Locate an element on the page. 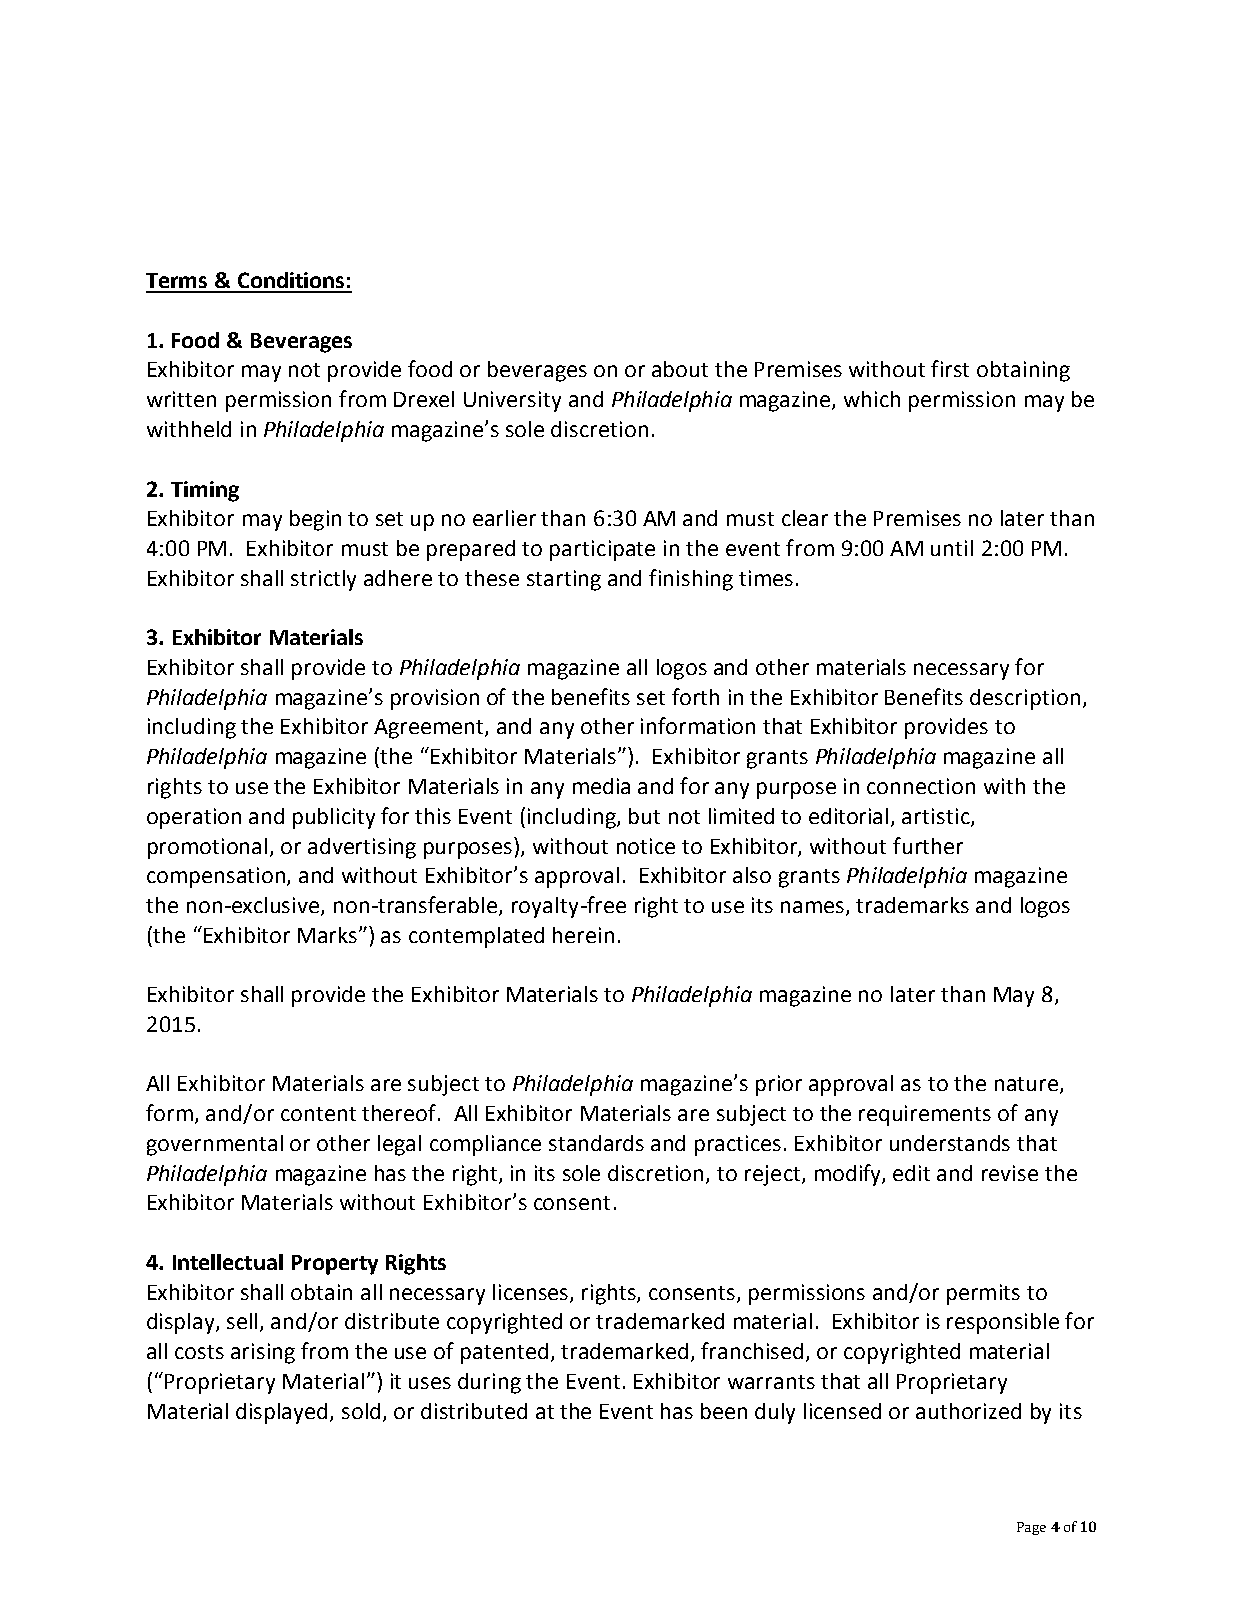 This page has width=1243, height=1608. Intellectual is located at coordinates (228, 1262).
